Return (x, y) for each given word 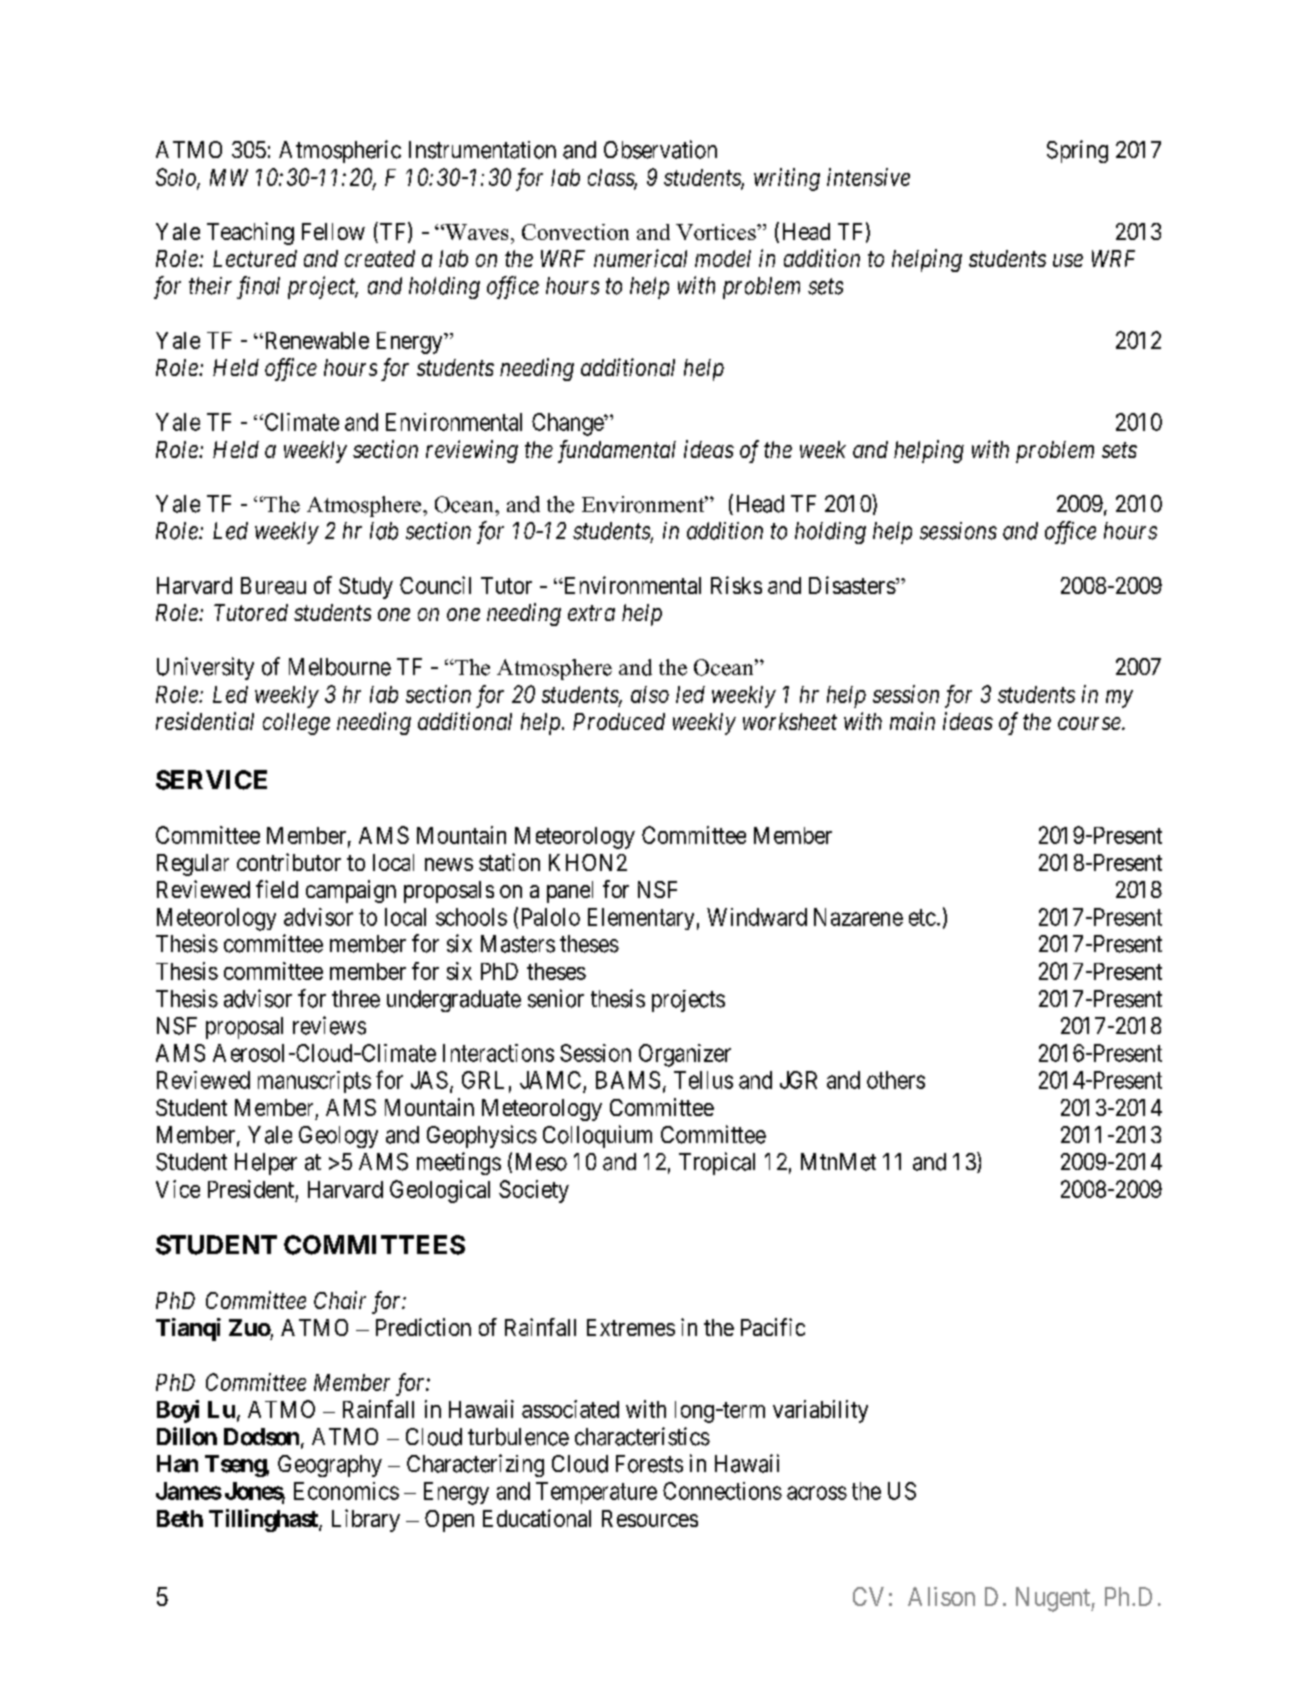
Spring (1077, 151)
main (912, 721)
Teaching (250, 233)
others (896, 1080)
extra (591, 613)
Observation (660, 149)
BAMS (628, 1080)
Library (366, 1520)
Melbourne (340, 667)
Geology (338, 1137)
